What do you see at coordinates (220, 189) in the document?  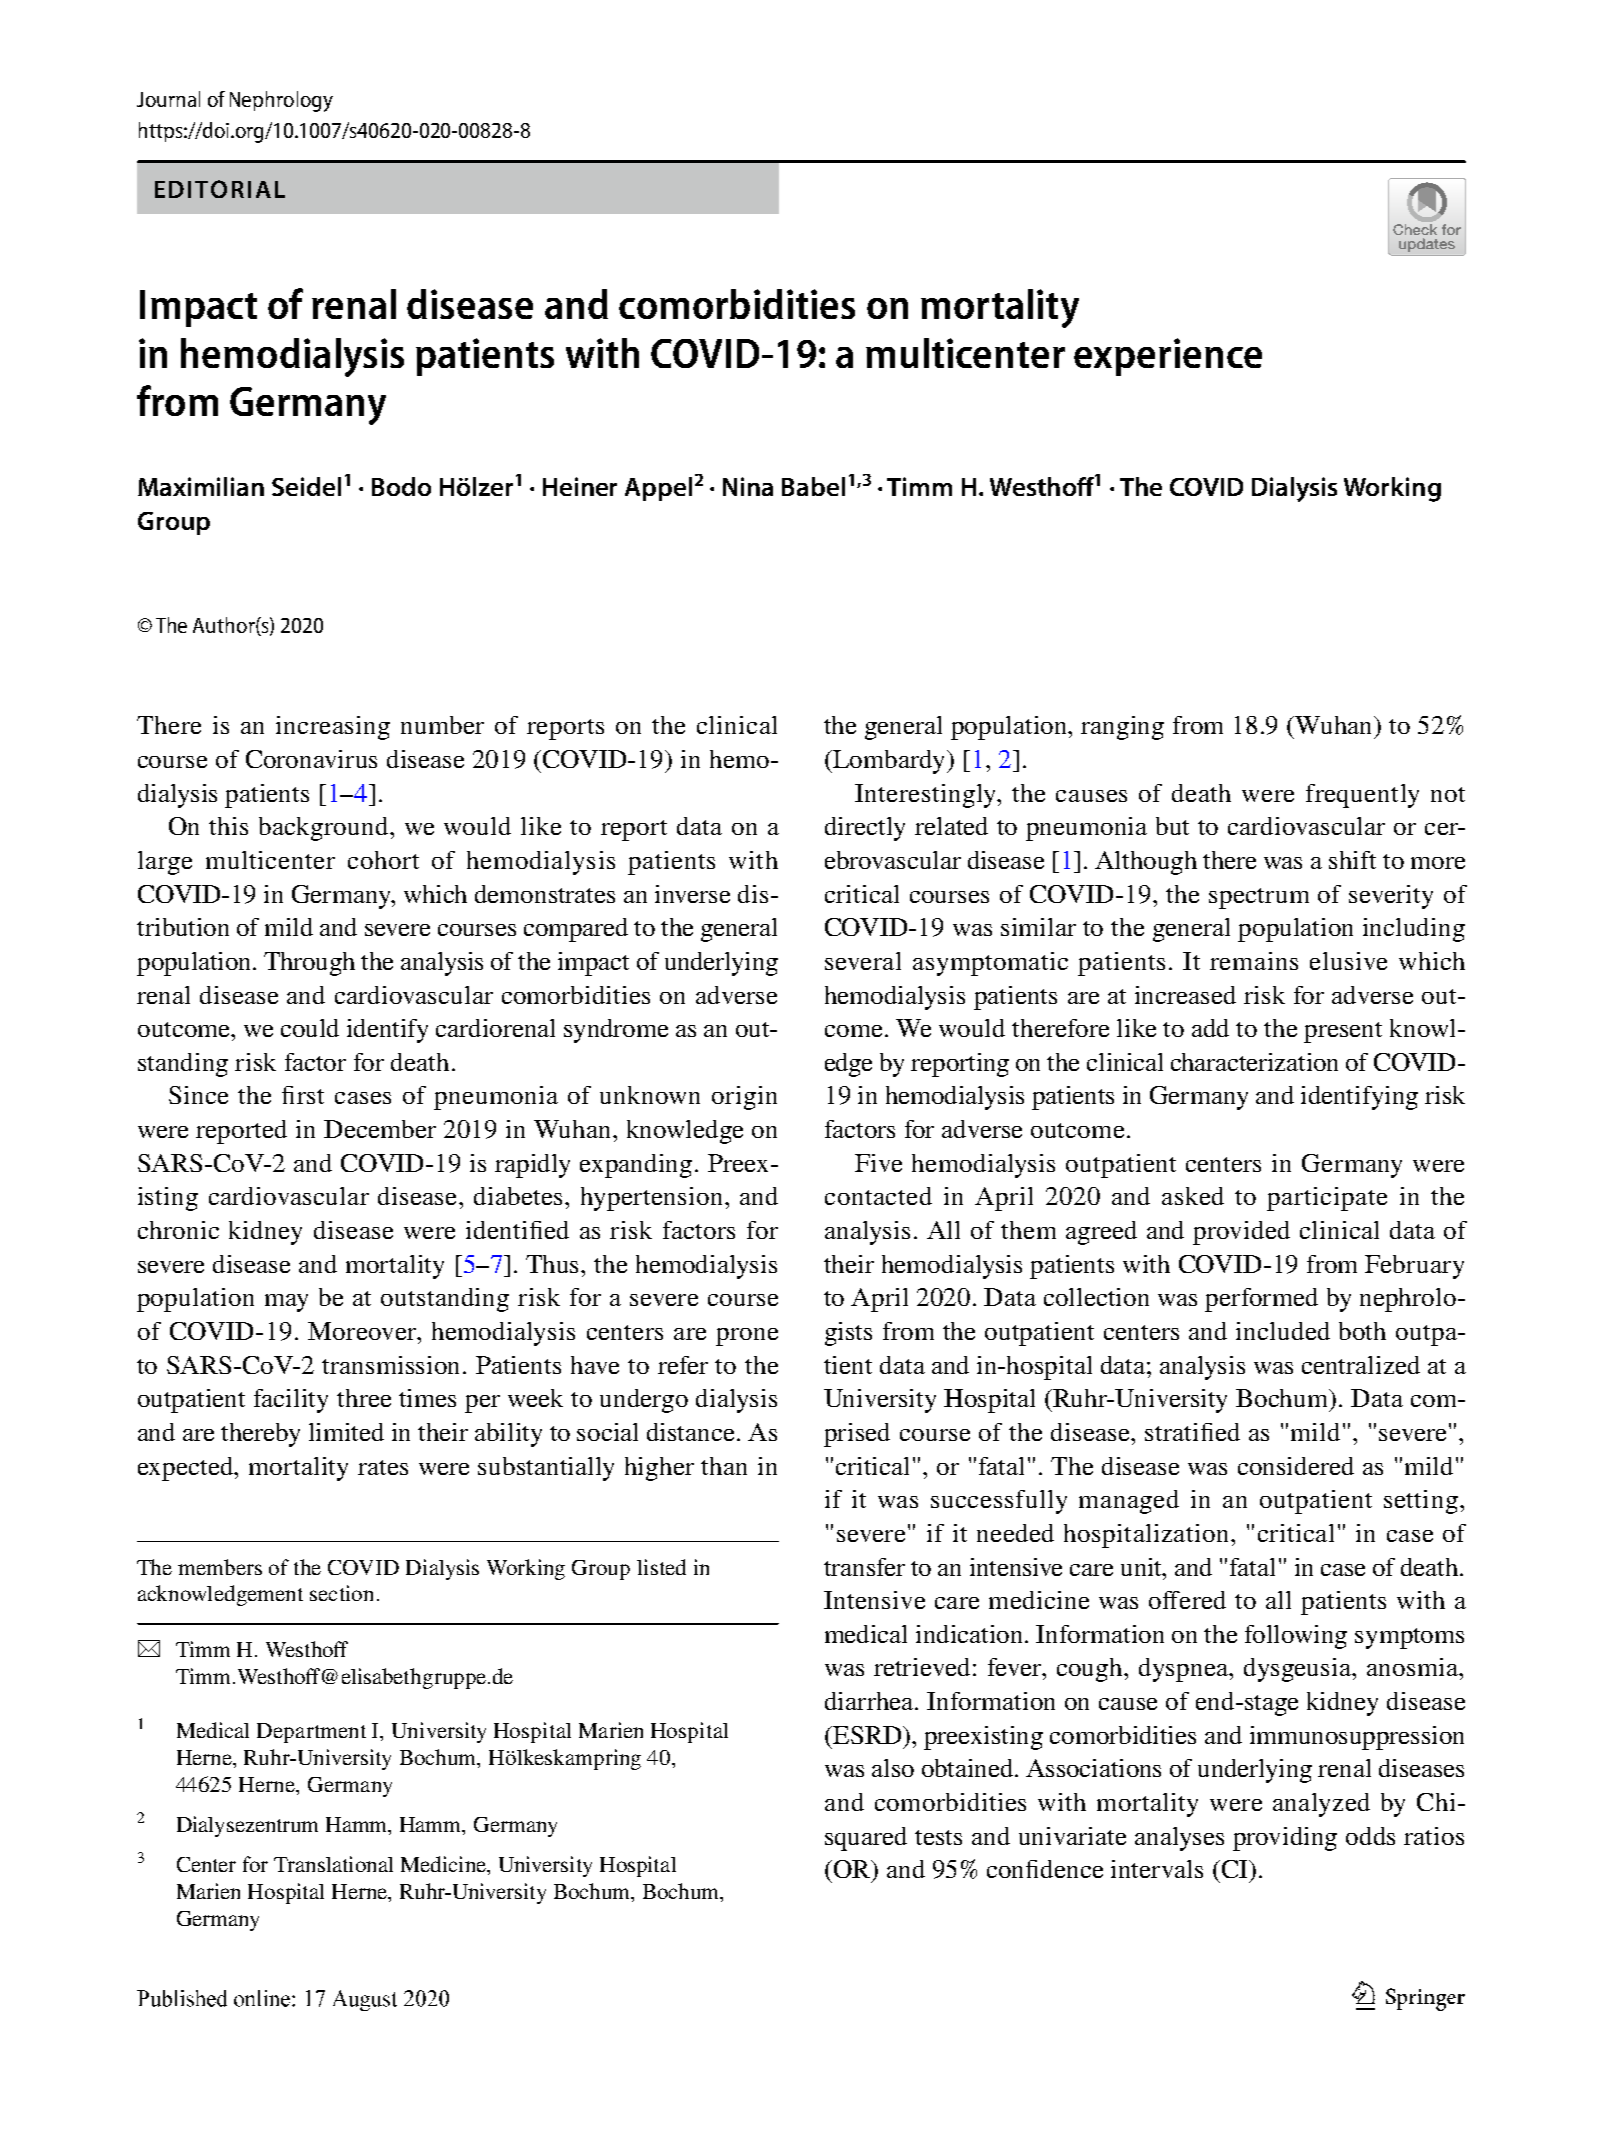 I see `EDITORIAL` at bounding box center [220, 189].
